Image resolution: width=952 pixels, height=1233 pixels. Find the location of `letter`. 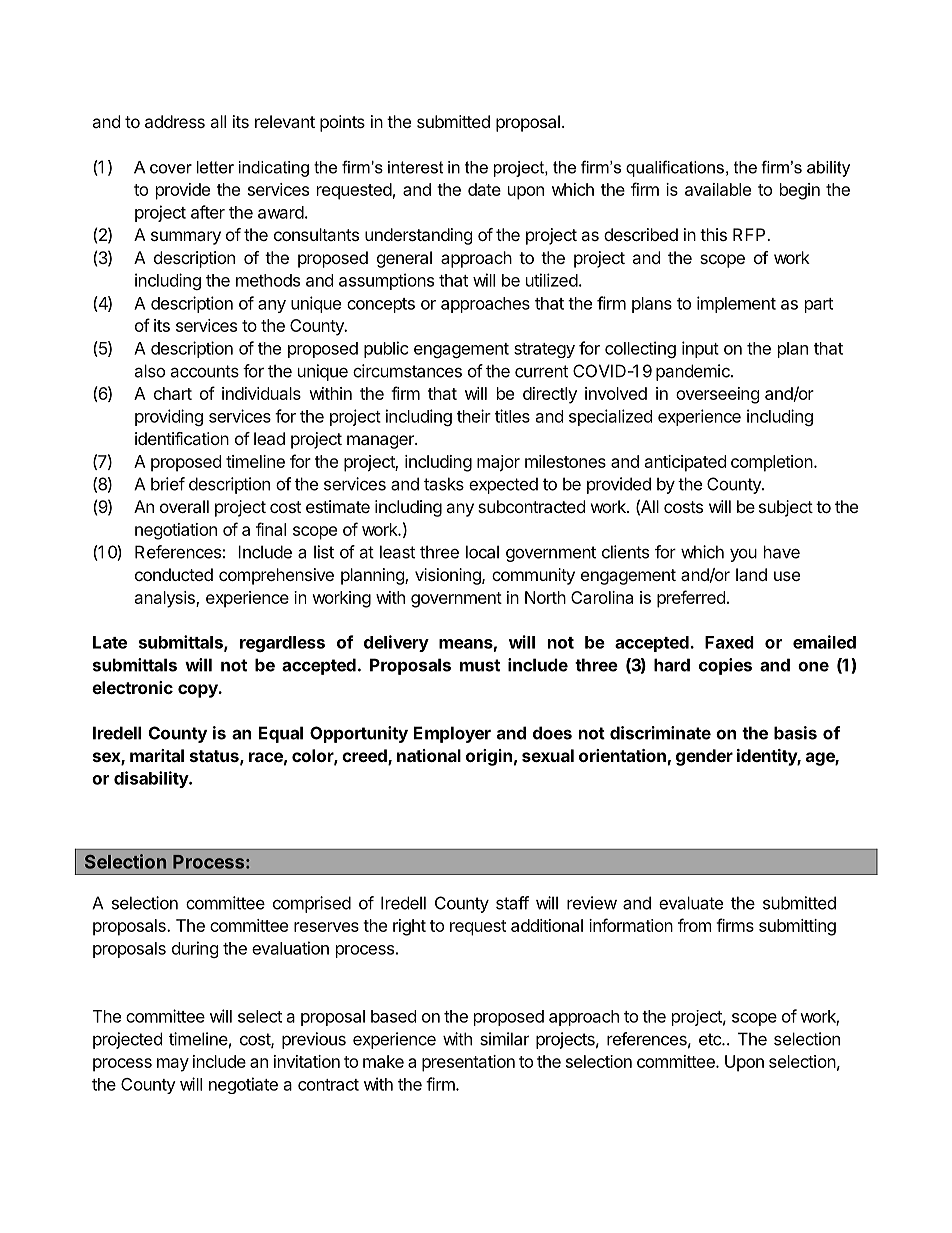

letter is located at coordinates (215, 167).
